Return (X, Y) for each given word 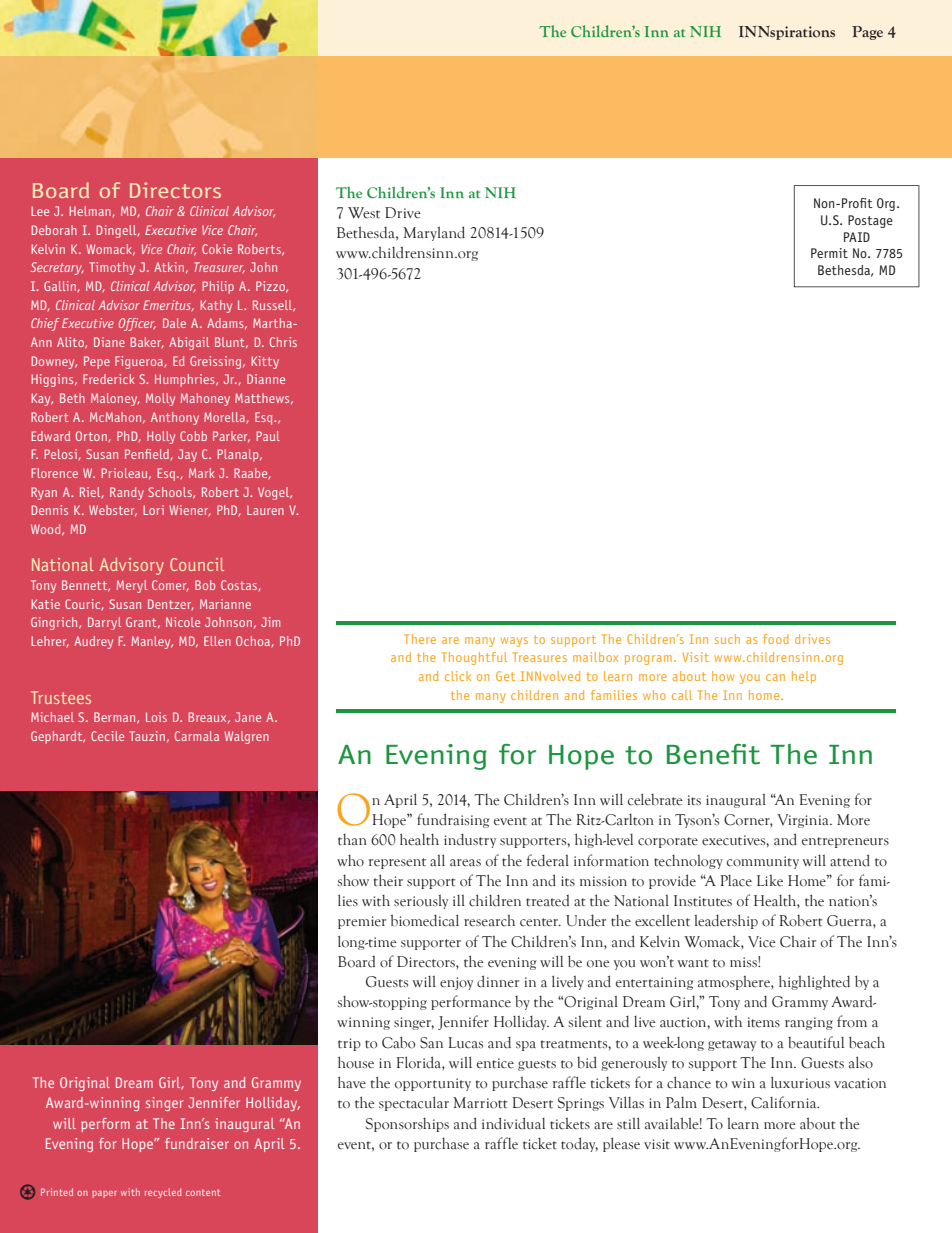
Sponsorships (407, 1124)
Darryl (104, 623)
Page (867, 33)
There (420, 639)
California (785, 1102)
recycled (163, 1193)
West (364, 213)
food (776, 639)
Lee (40, 211)
